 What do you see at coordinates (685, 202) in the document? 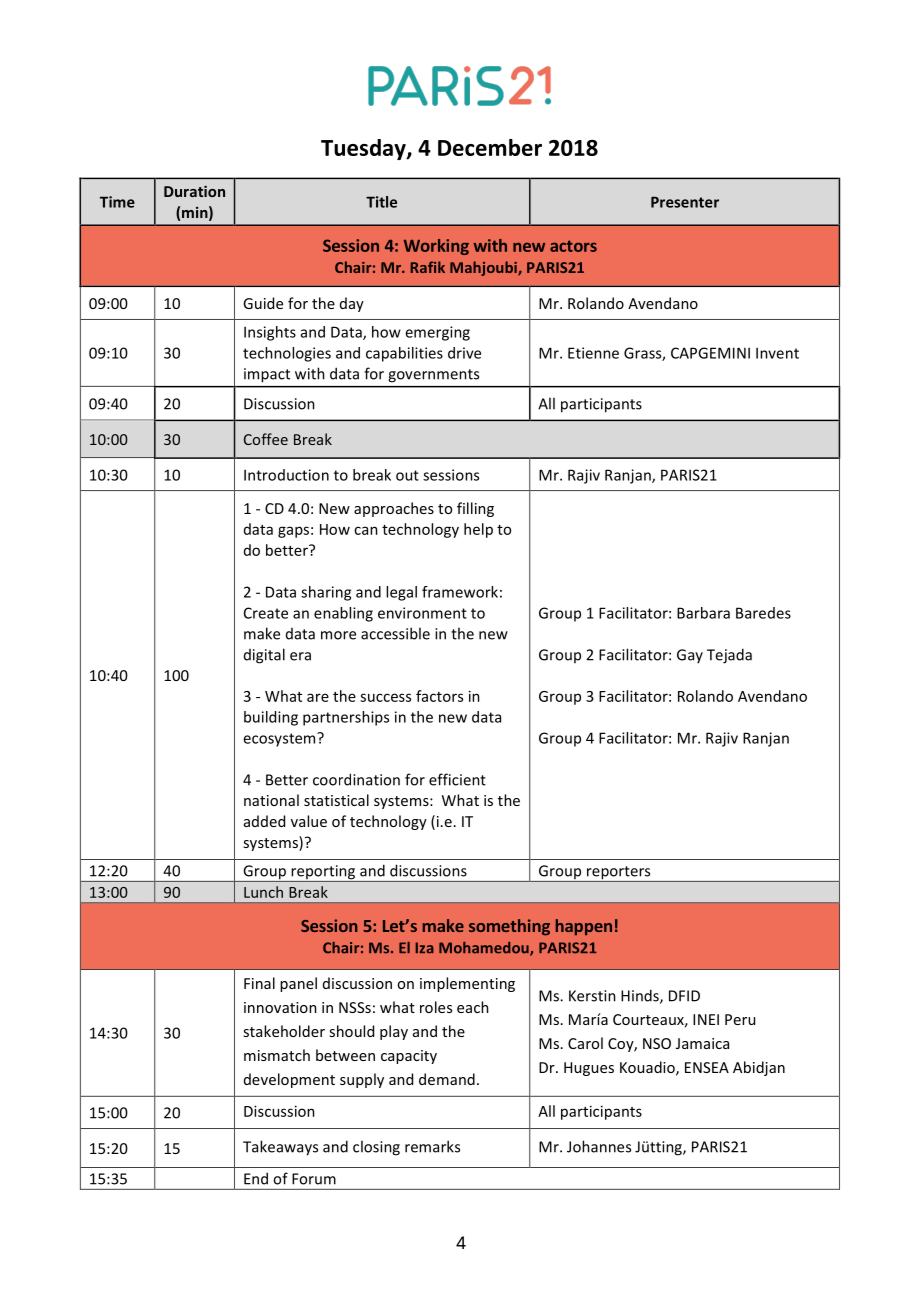
I see `Presenter` at bounding box center [685, 202].
